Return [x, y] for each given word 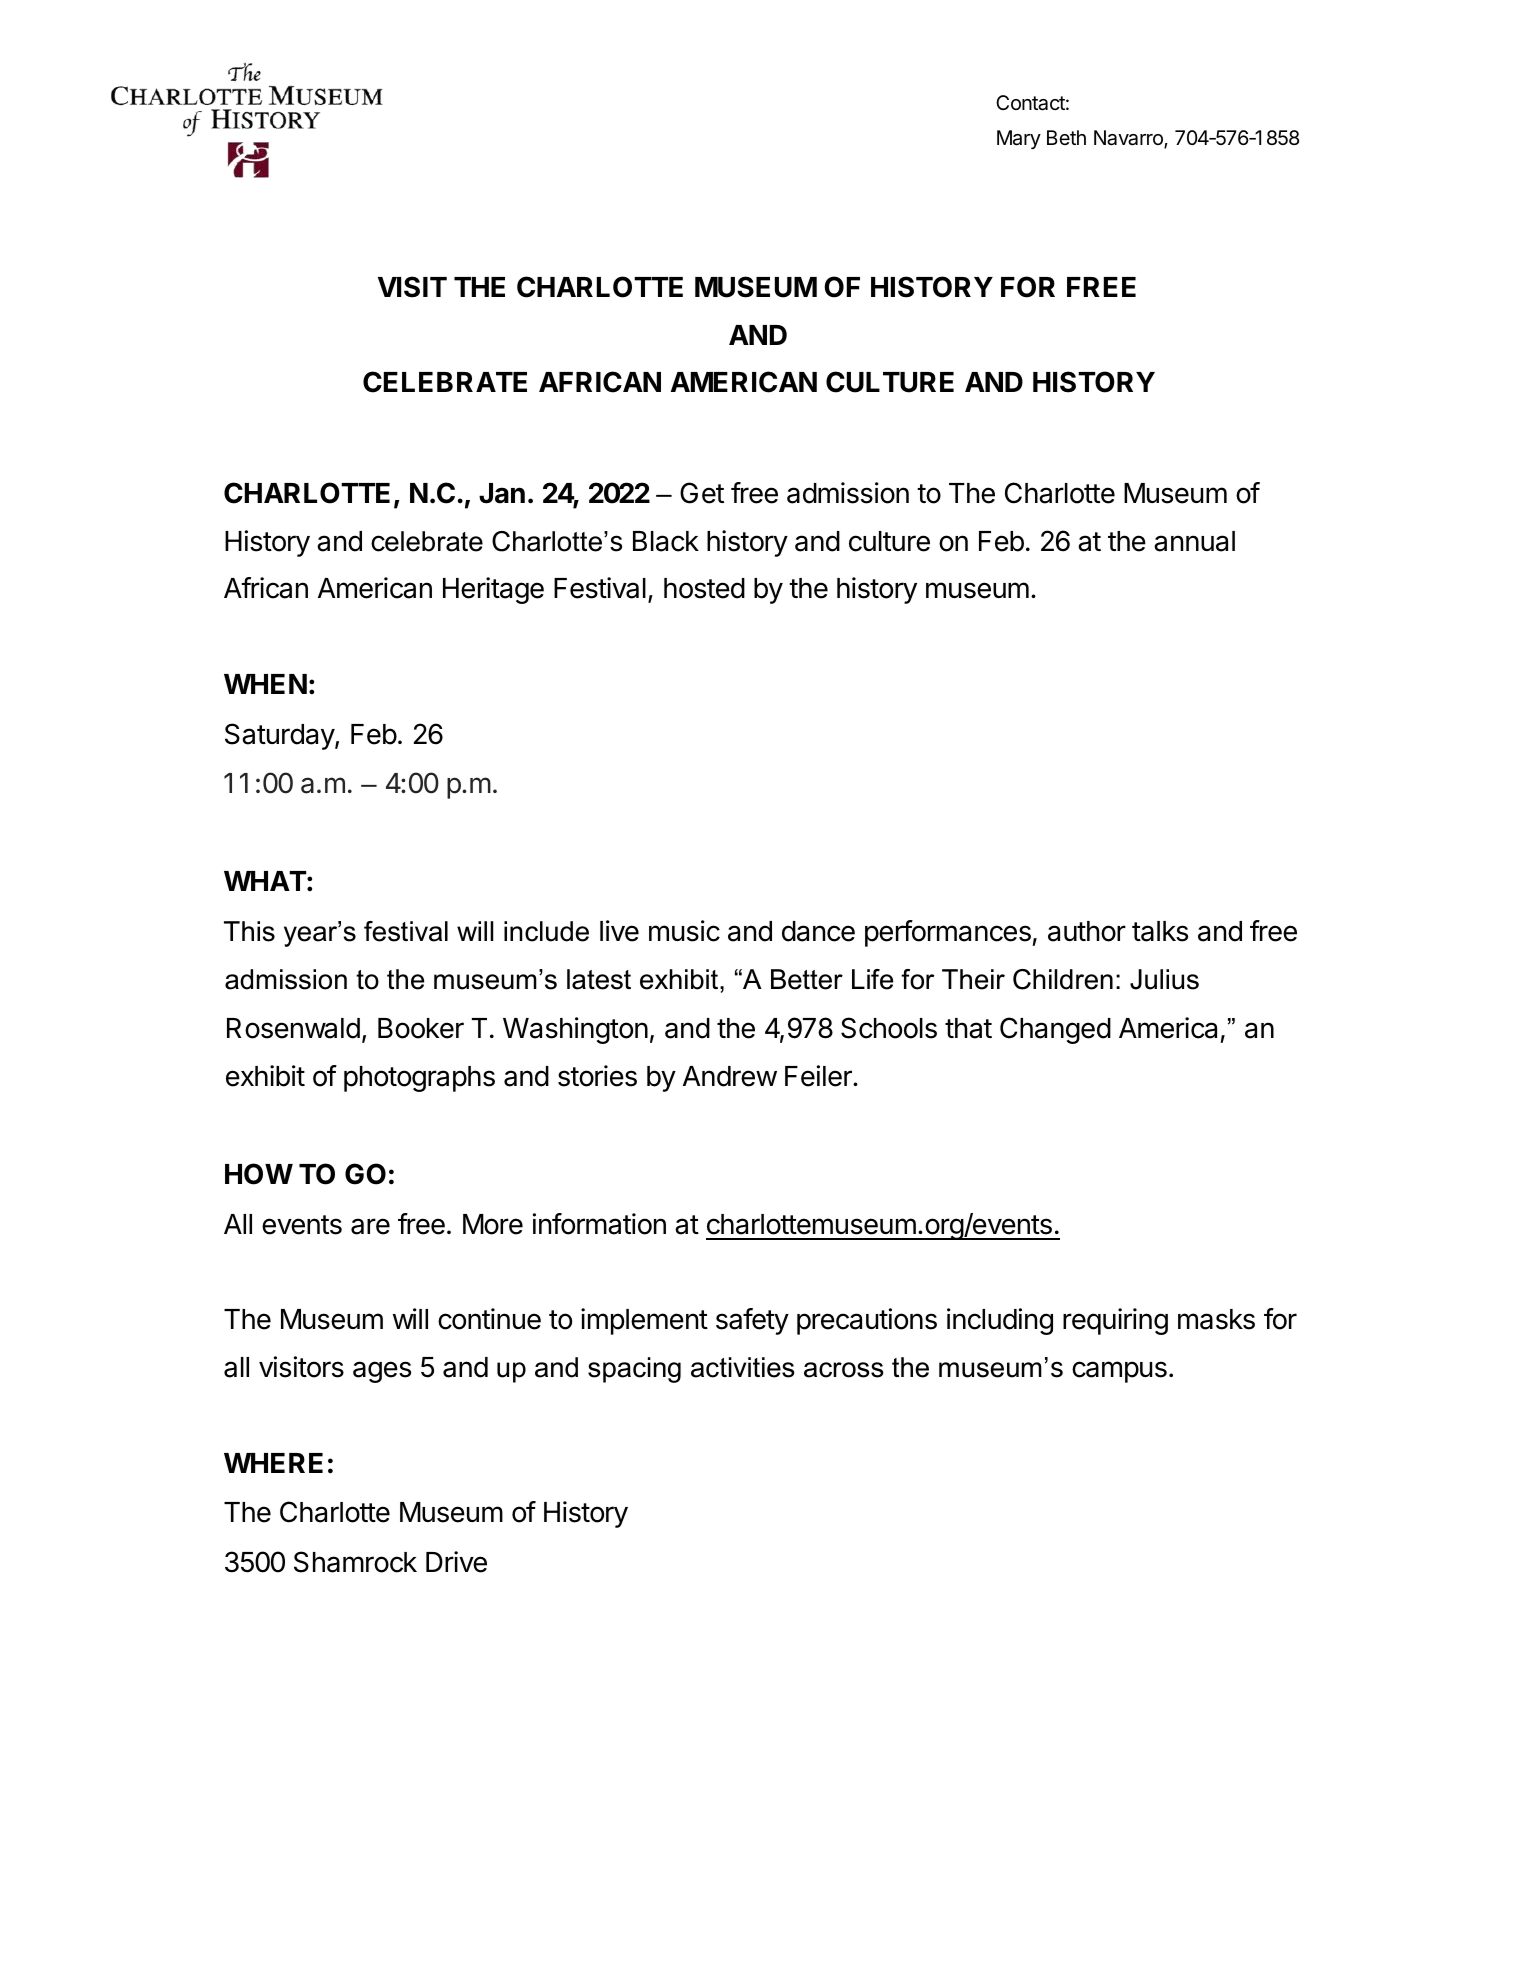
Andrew [730, 1076]
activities [743, 1367]
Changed [1055, 1030]
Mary [1019, 139]
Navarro [1129, 139]
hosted [704, 588]
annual [1194, 541]
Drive [456, 1562]
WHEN [265, 684]
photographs [419, 1079]
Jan [502, 493]
